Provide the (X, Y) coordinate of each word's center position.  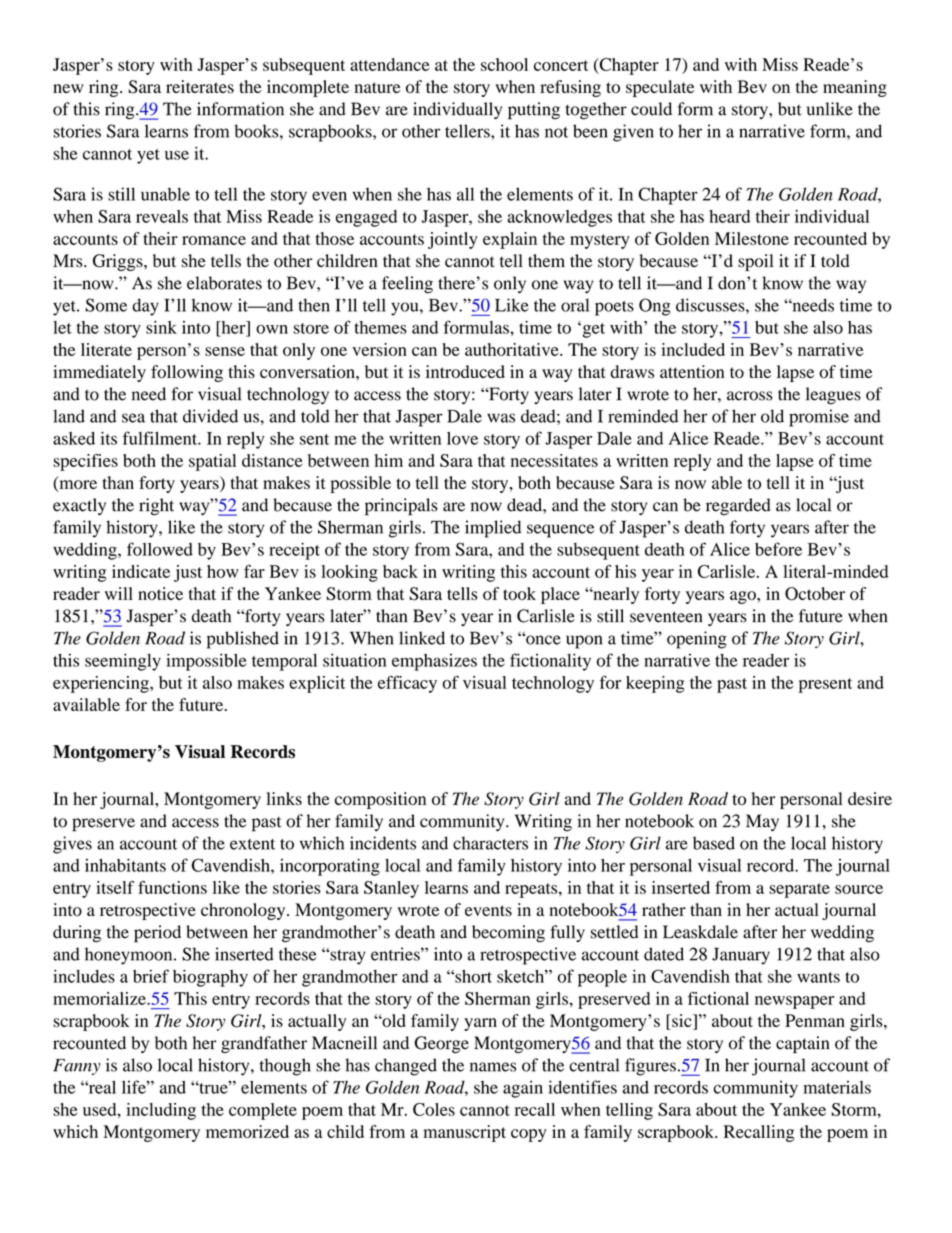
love (462, 438)
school (504, 64)
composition (380, 800)
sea (133, 418)
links (284, 798)
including (161, 1111)
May (762, 822)
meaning (855, 88)
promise (819, 418)
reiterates (200, 86)
